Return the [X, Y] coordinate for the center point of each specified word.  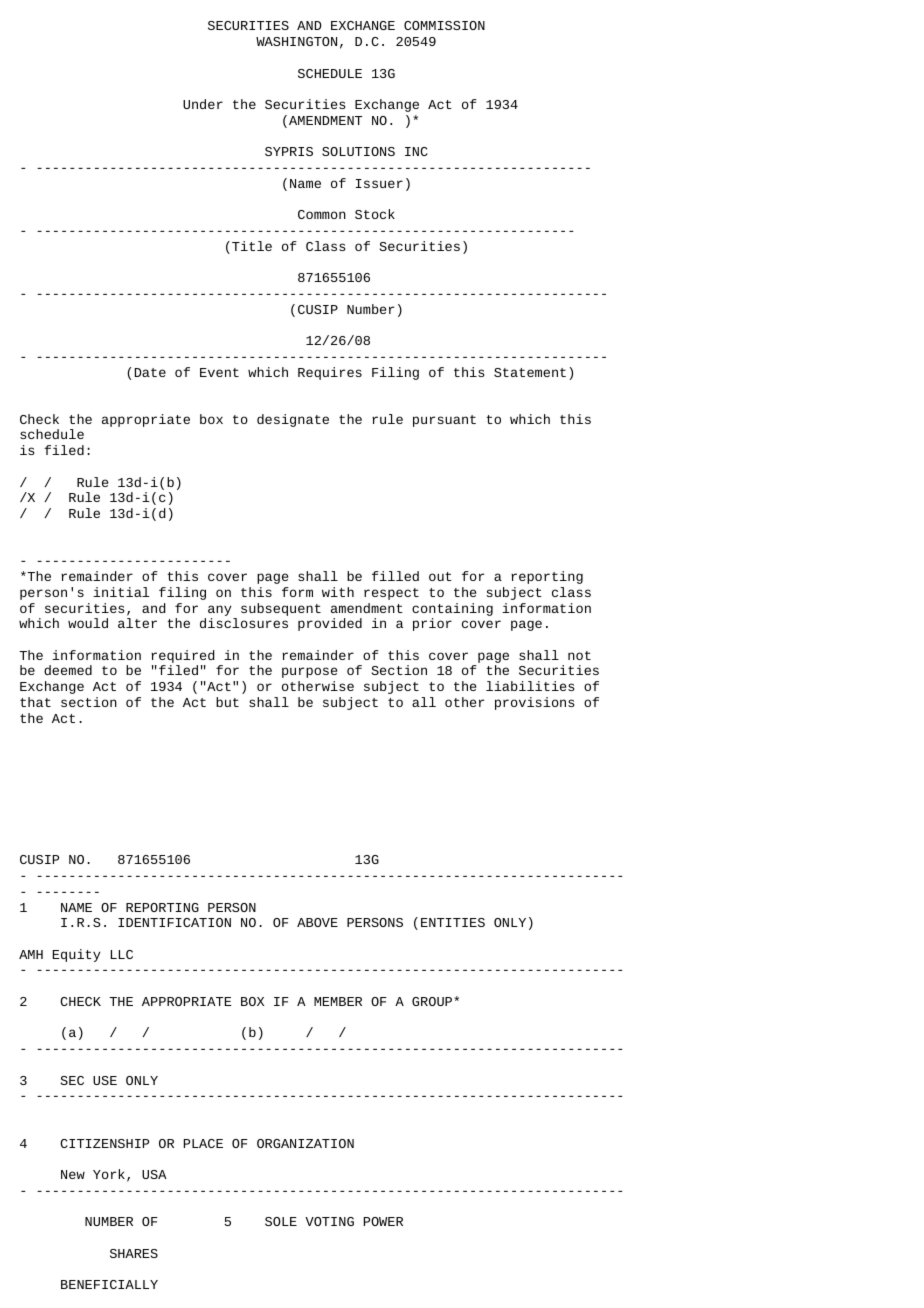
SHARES [134, 1253]
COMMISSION [444, 25]
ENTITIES [453, 922]
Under [203, 104]
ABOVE [317, 922]
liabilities [530, 686]
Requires [330, 373]
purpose [309, 672]
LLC [122, 954]
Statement [530, 372]
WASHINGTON [296, 41]
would [88, 623]
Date [150, 372]
